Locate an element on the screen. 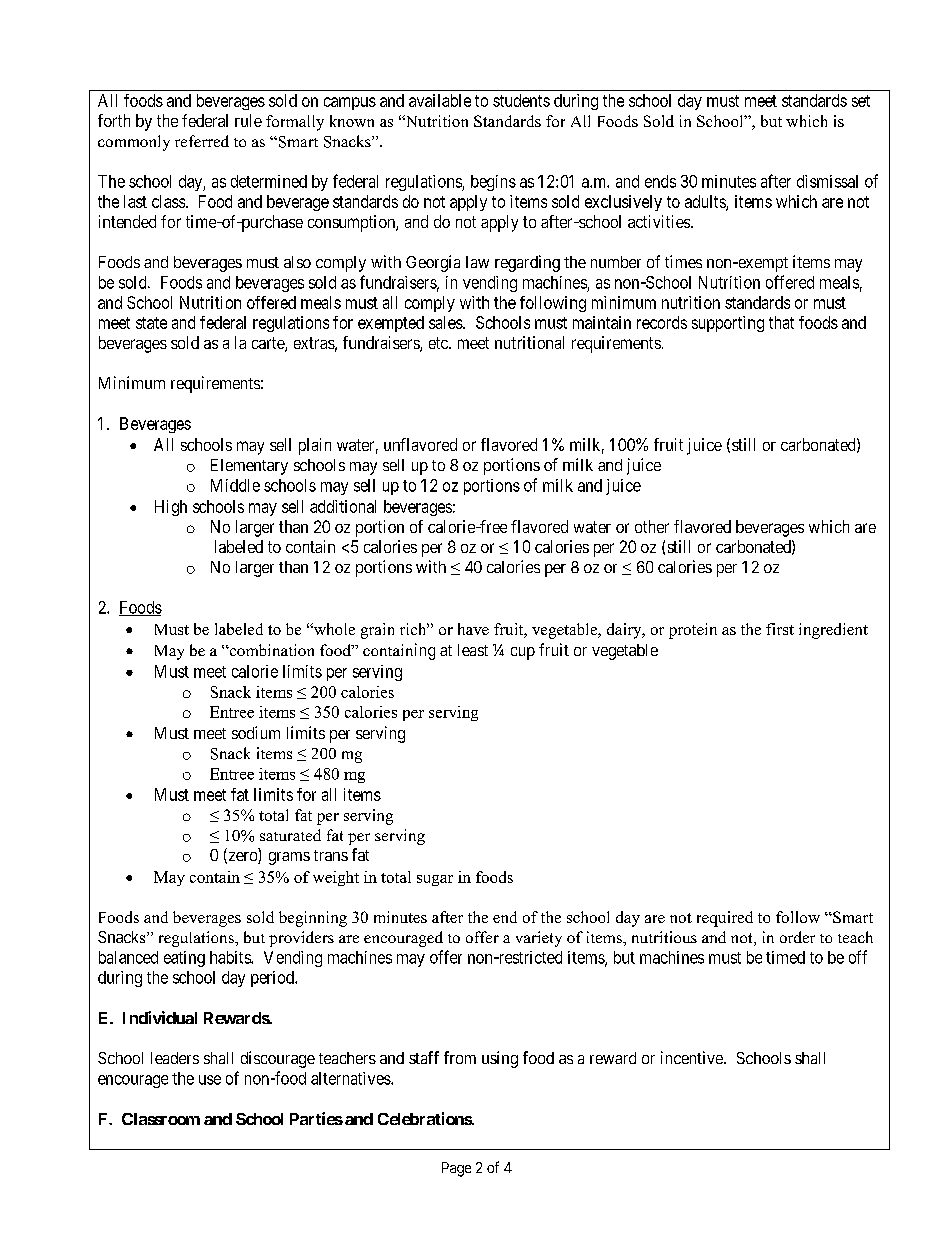 Image resolution: width=952 pixels, height=1233 pixels. carte is located at coordinates (269, 344).
